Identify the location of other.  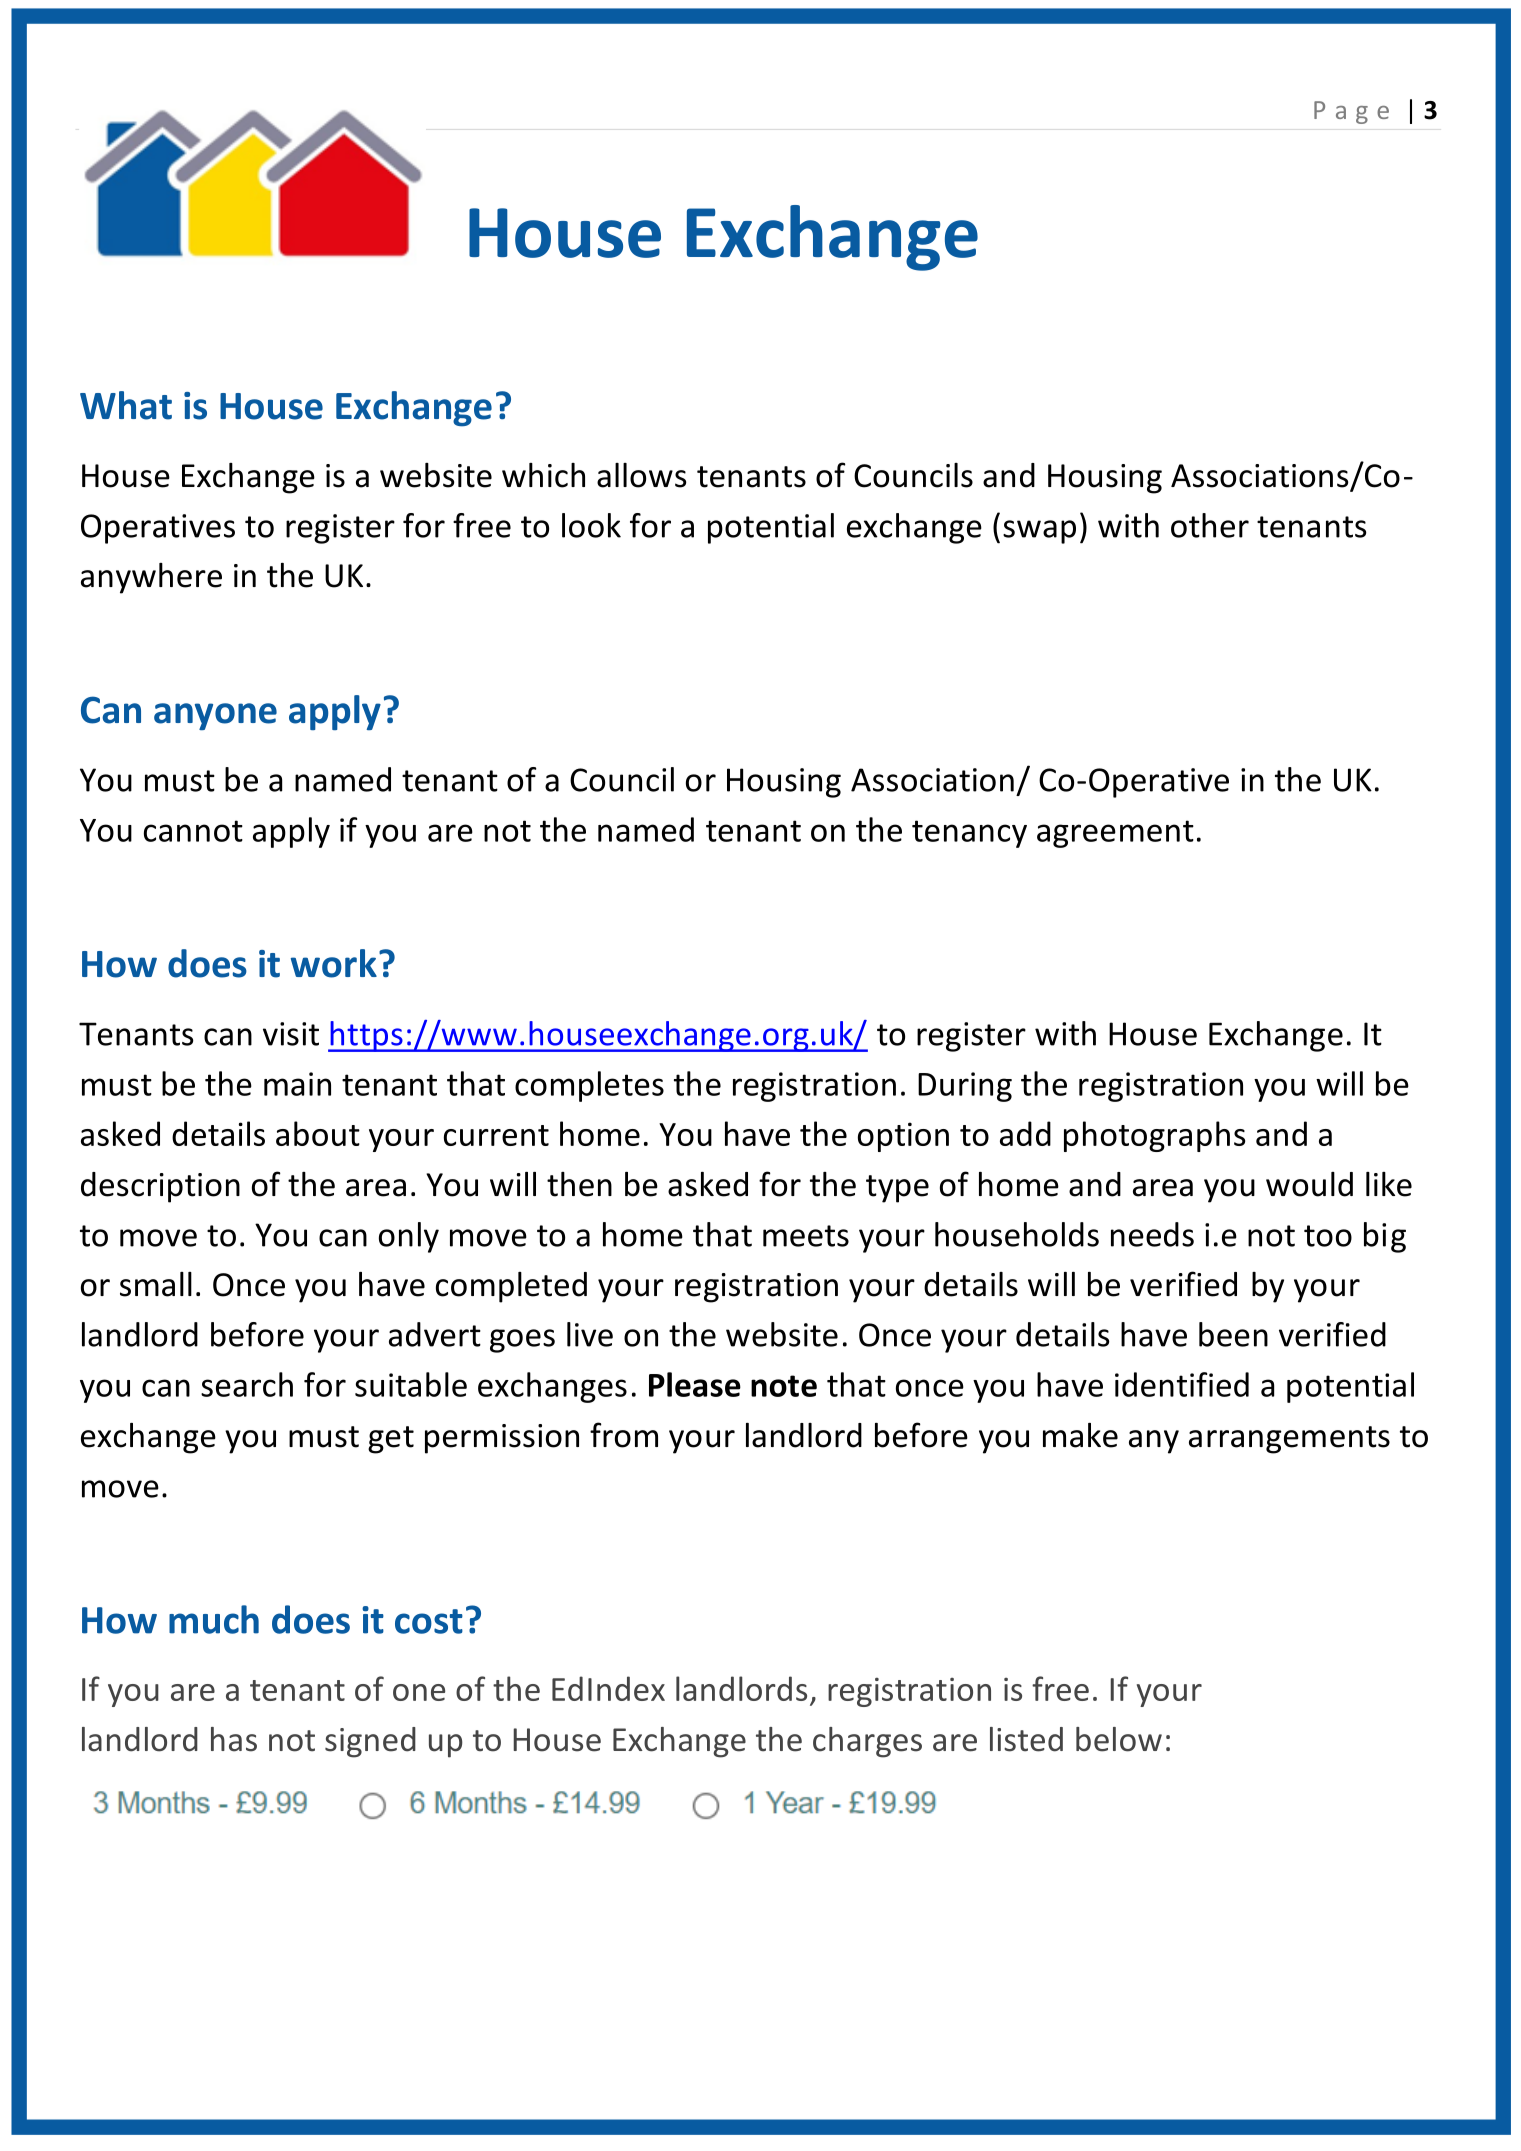
(1210, 525).
